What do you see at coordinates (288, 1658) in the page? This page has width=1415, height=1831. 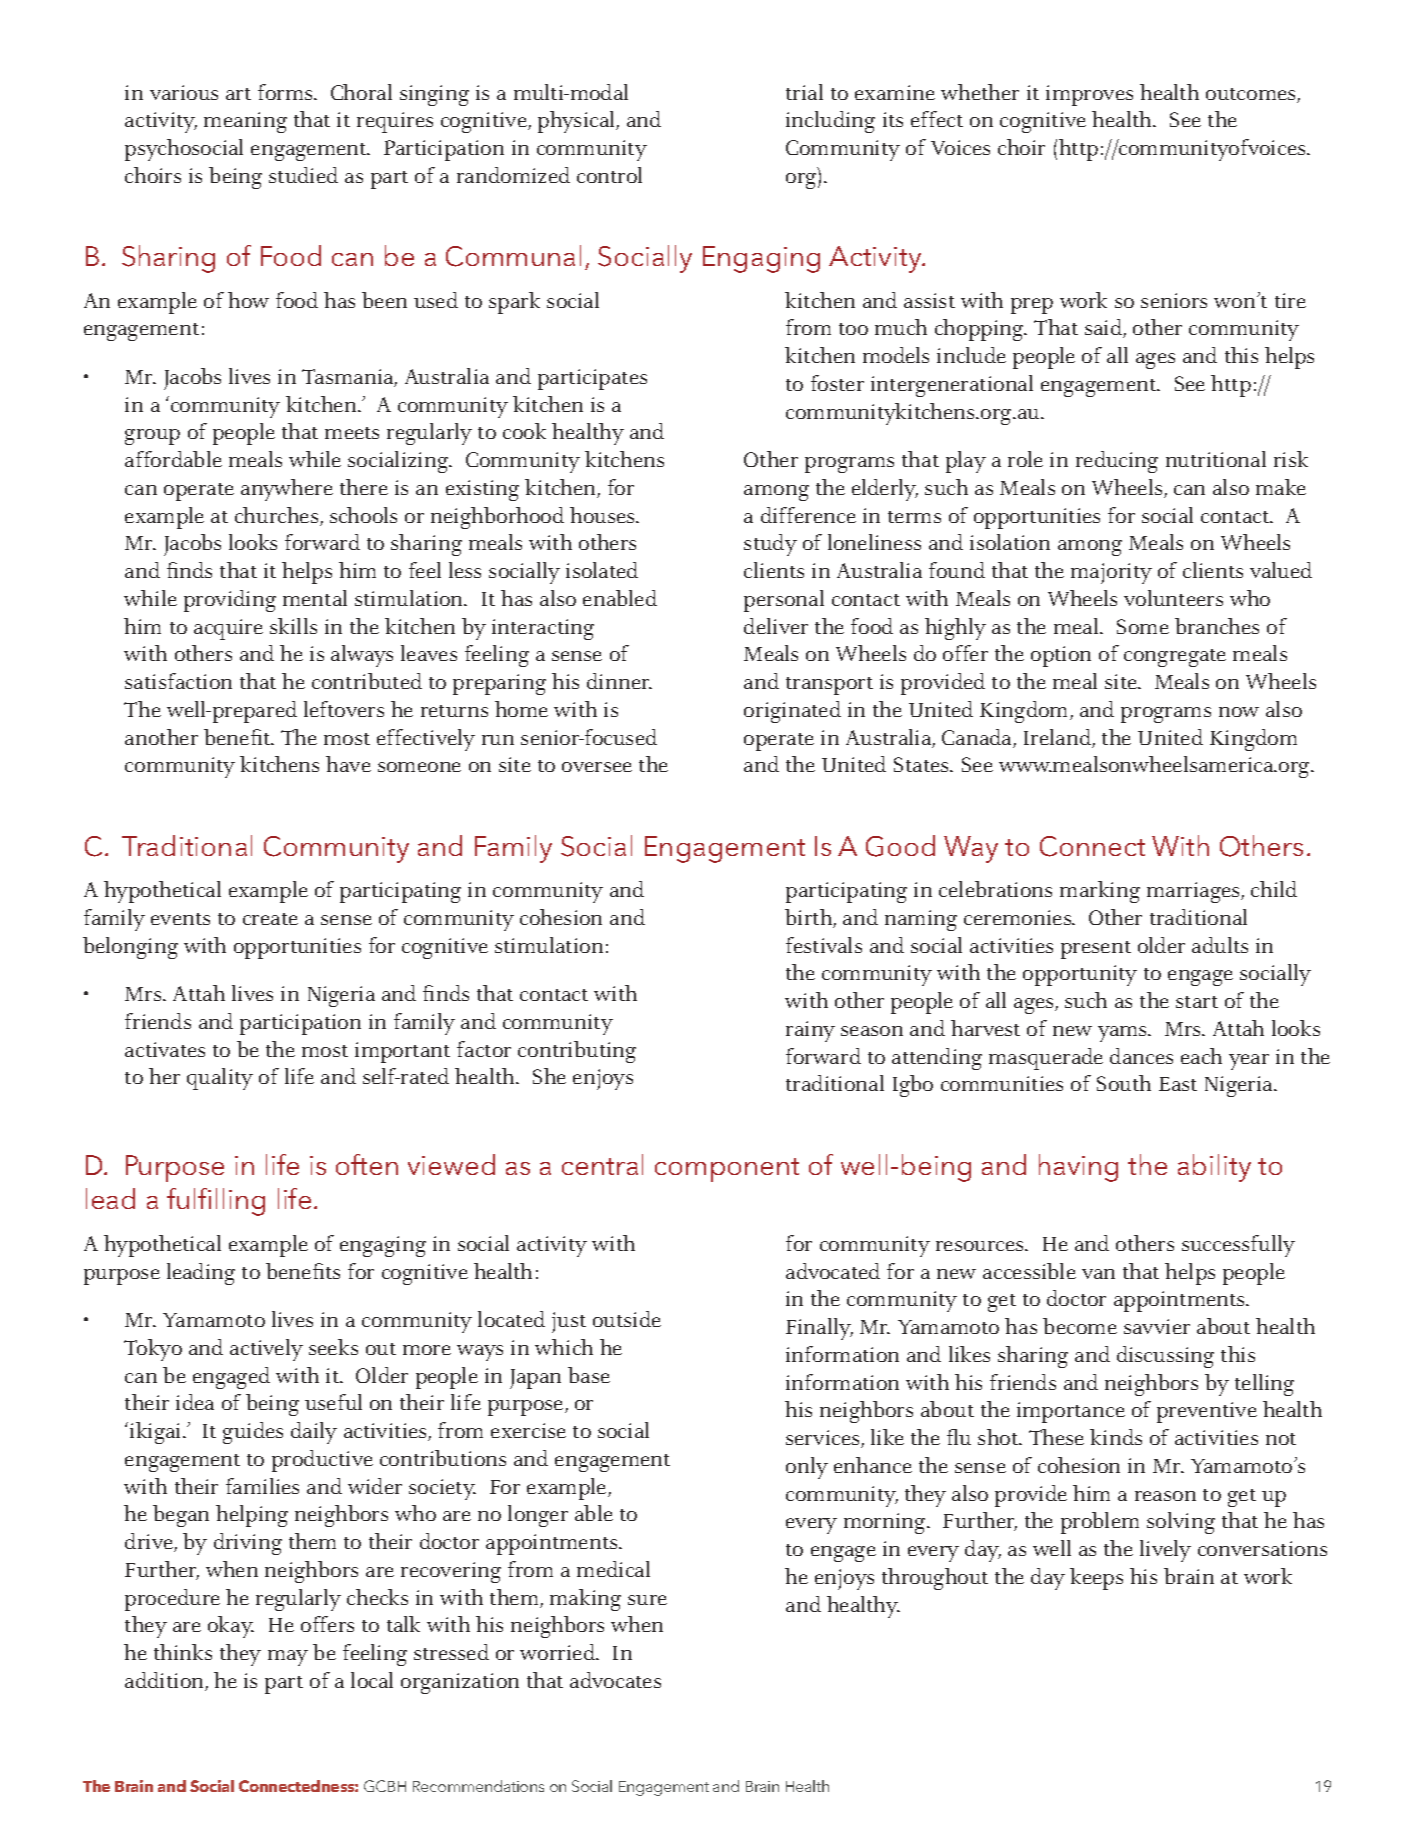 I see `may` at bounding box center [288, 1658].
